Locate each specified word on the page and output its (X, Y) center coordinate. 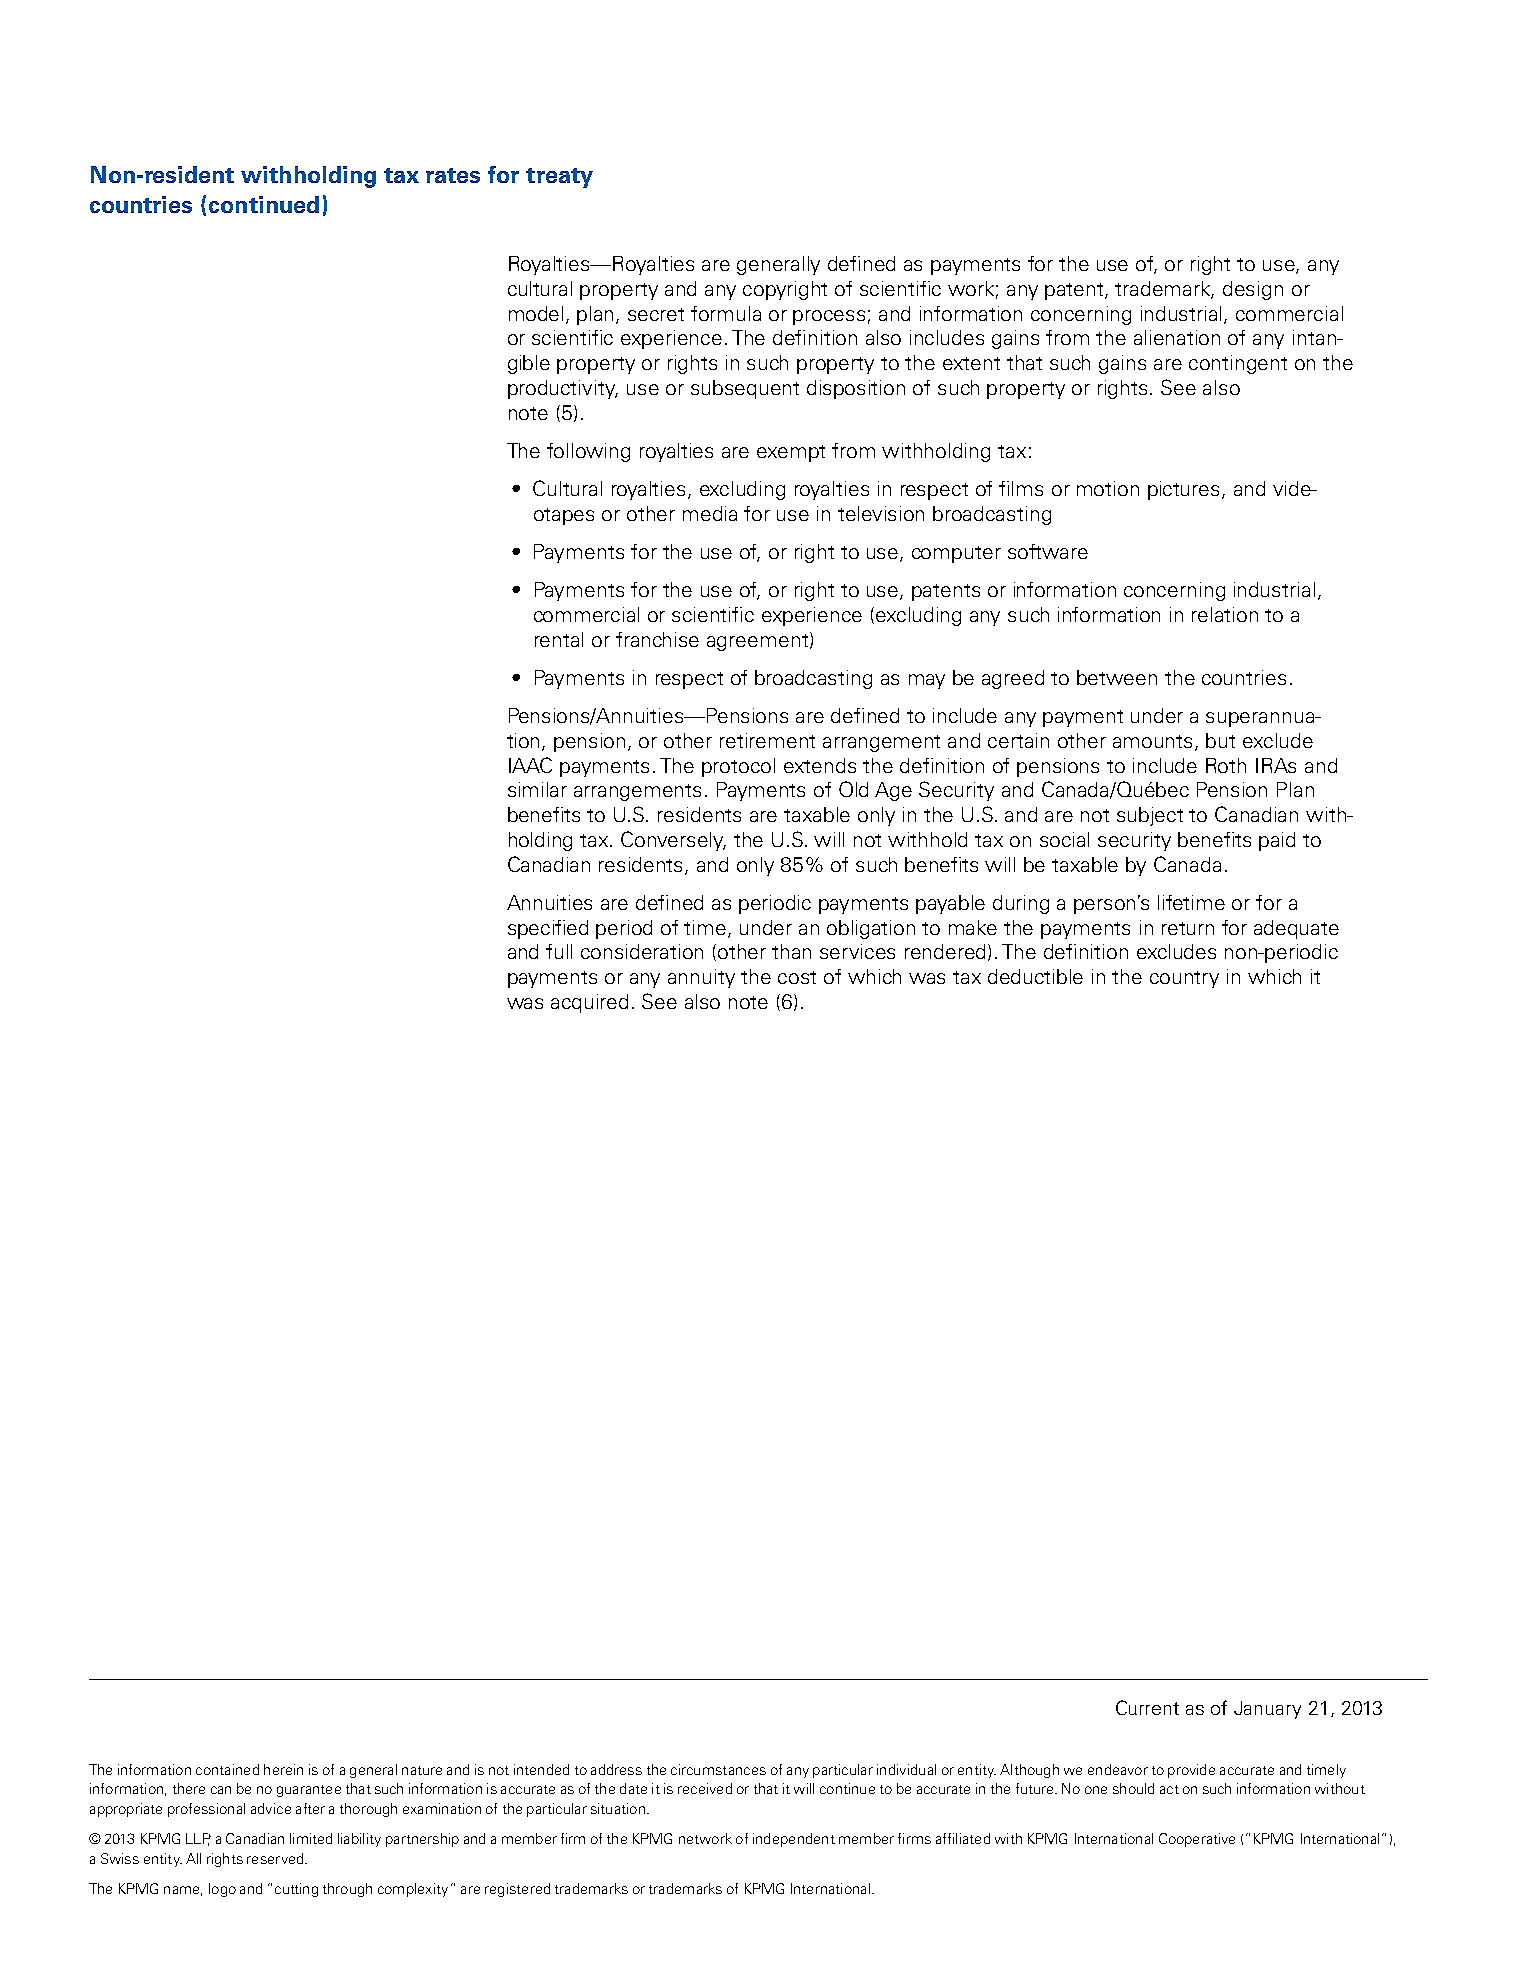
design (1253, 290)
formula (726, 313)
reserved (276, 1858)
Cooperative (1197, 1840)
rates (453, 175)
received (705, 1788)
